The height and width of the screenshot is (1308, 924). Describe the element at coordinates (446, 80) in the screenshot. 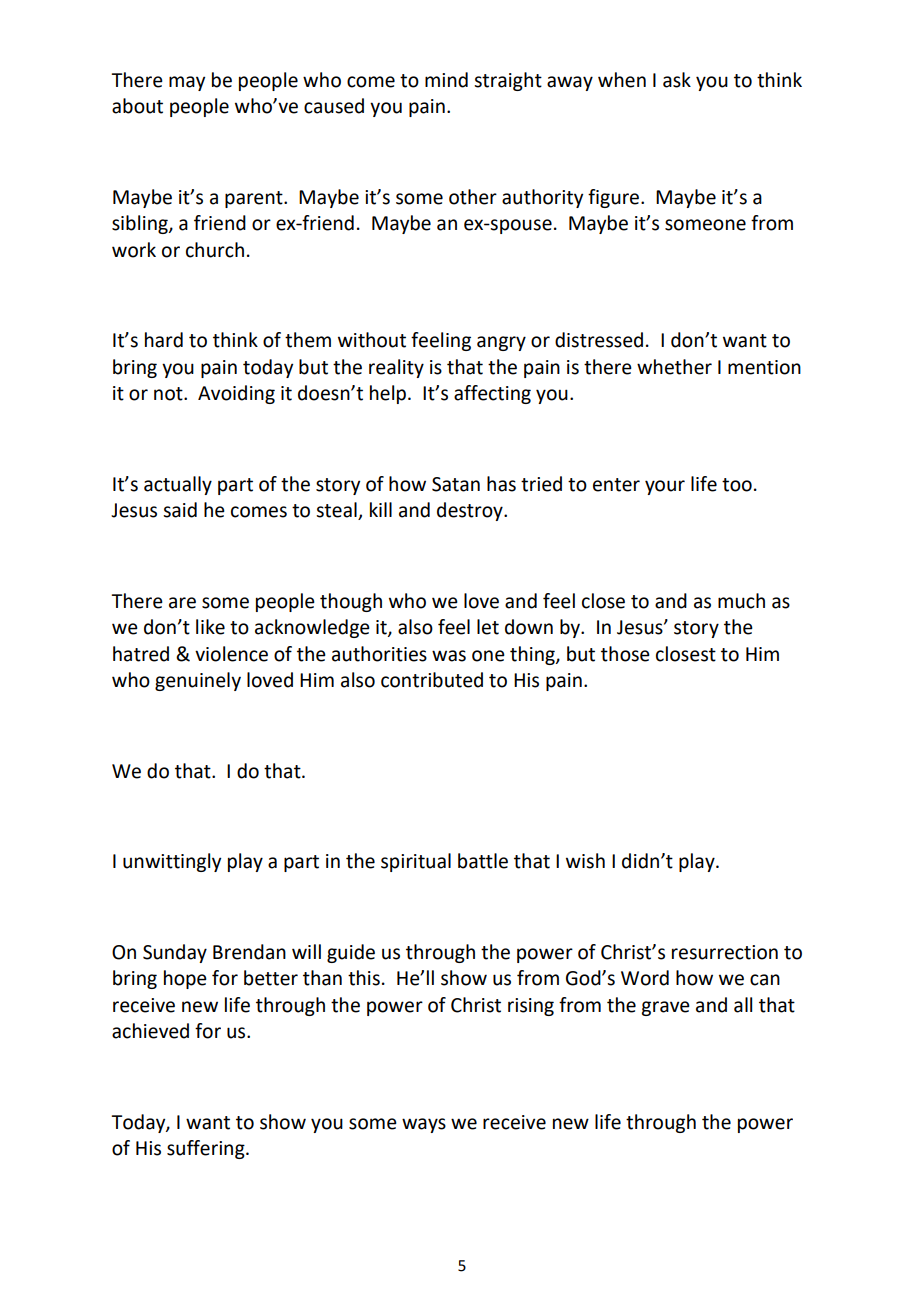

I see `mind` at that location.
